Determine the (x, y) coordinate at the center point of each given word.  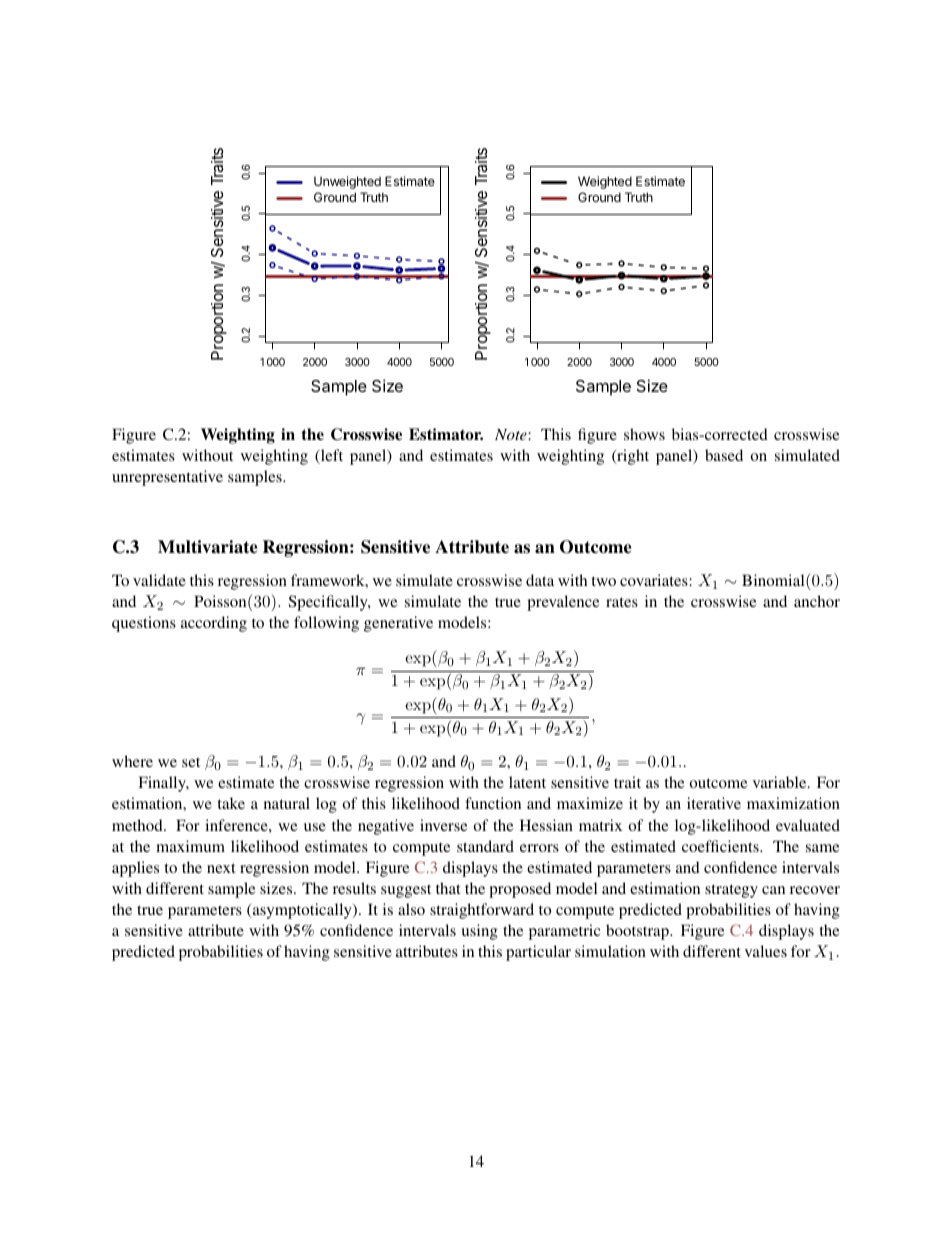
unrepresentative (167, 478)
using (479, 932)
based (724, 455)
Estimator (446, 434)
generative (398, 624)
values (766, 951)
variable (781, 782)
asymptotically (302, 911)
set (191, 762)
